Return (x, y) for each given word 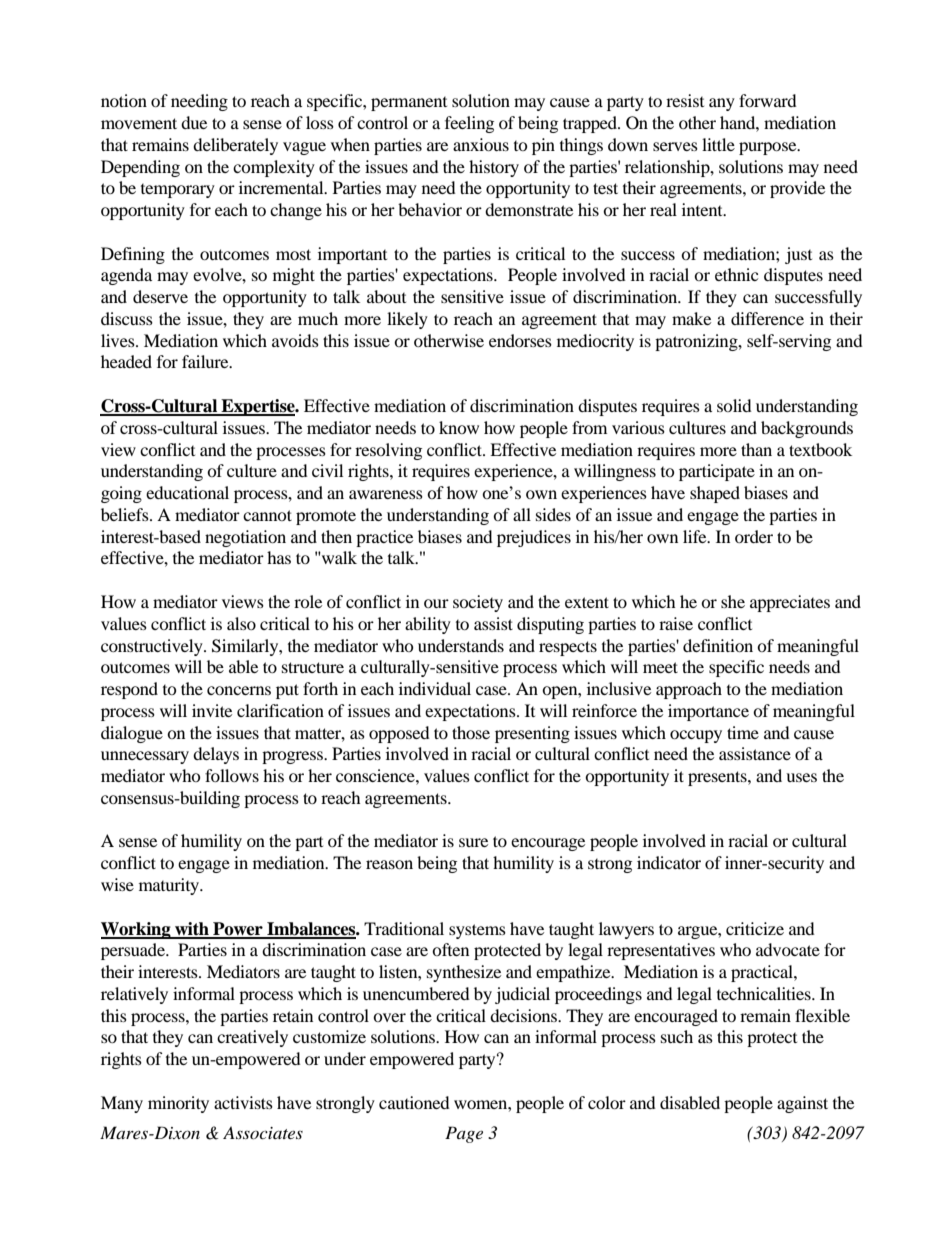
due (194, 122)
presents (718, 778)
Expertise (258, 407)
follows (232, 775)
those (471, 732)
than (756, 449)
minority (178, 1104)
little (718, 144)
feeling (469, 124)
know (459, 427)
